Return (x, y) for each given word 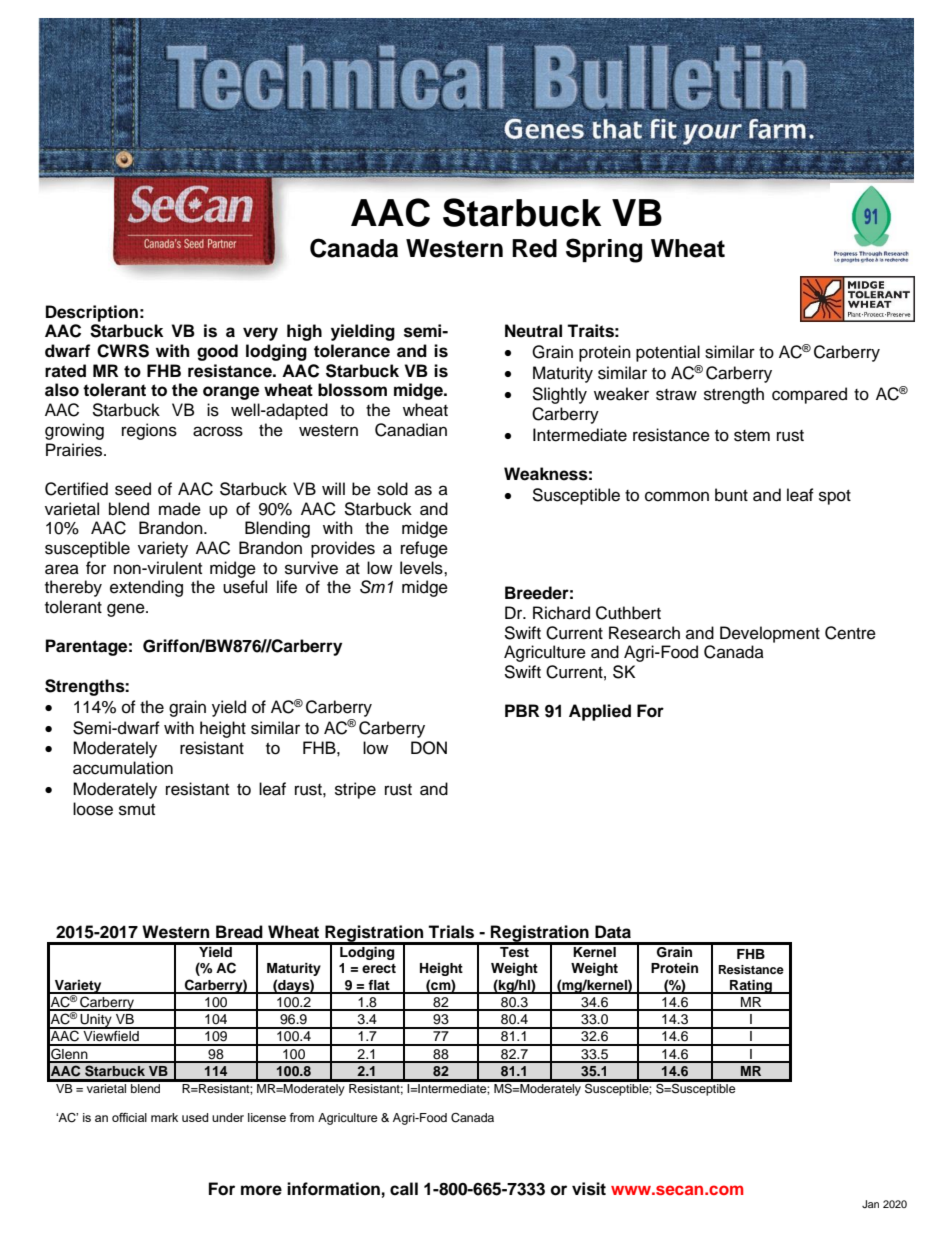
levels (422, 568)
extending (146, 588)
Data (613, 932)
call (404, 1189)
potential (668, 353)
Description (92, 313)
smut (137, 810)
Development (770, 634)
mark (164, 1117)
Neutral (533, 331)
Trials (451, 932)
